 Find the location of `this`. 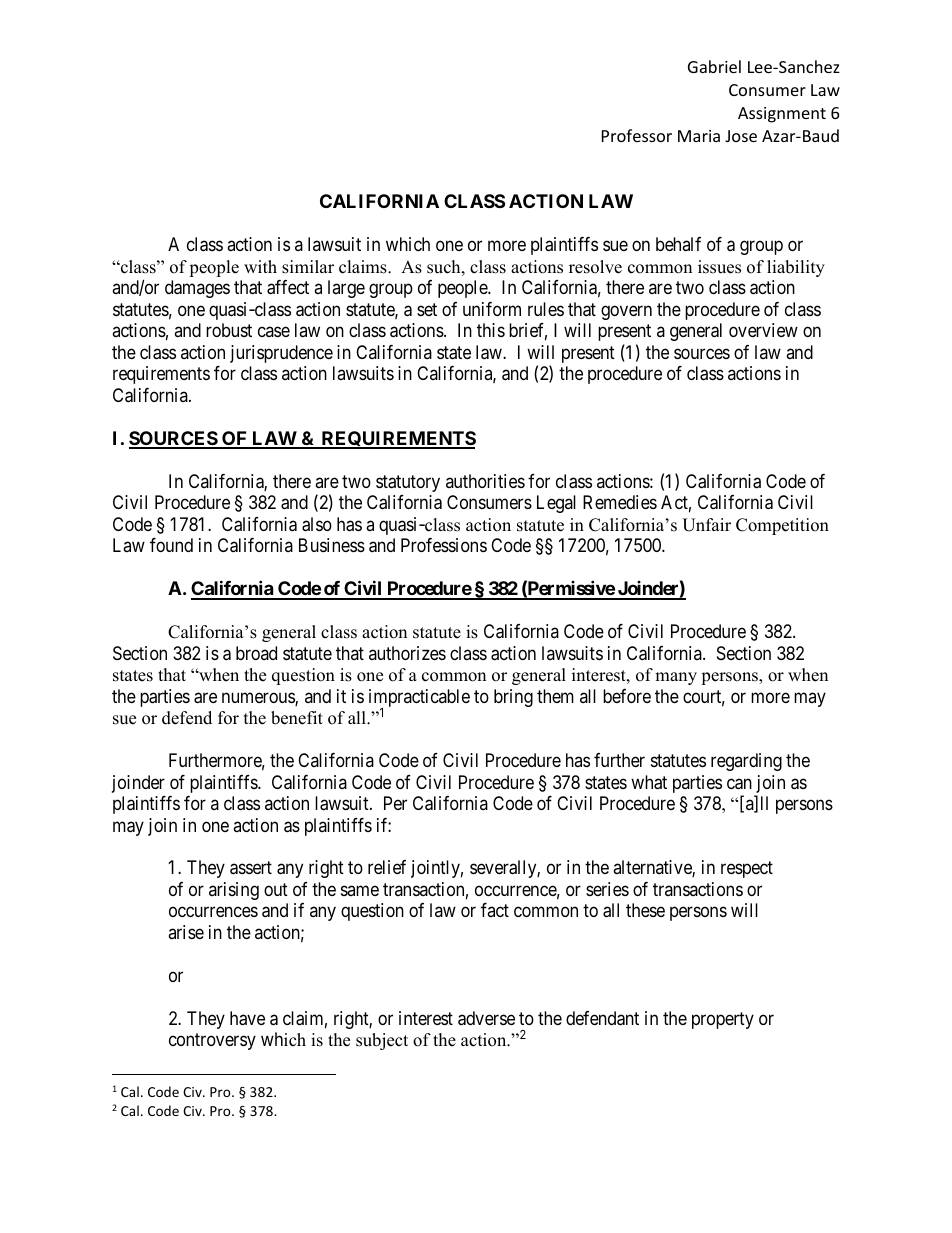

this is located at coordinates (491, 330).
